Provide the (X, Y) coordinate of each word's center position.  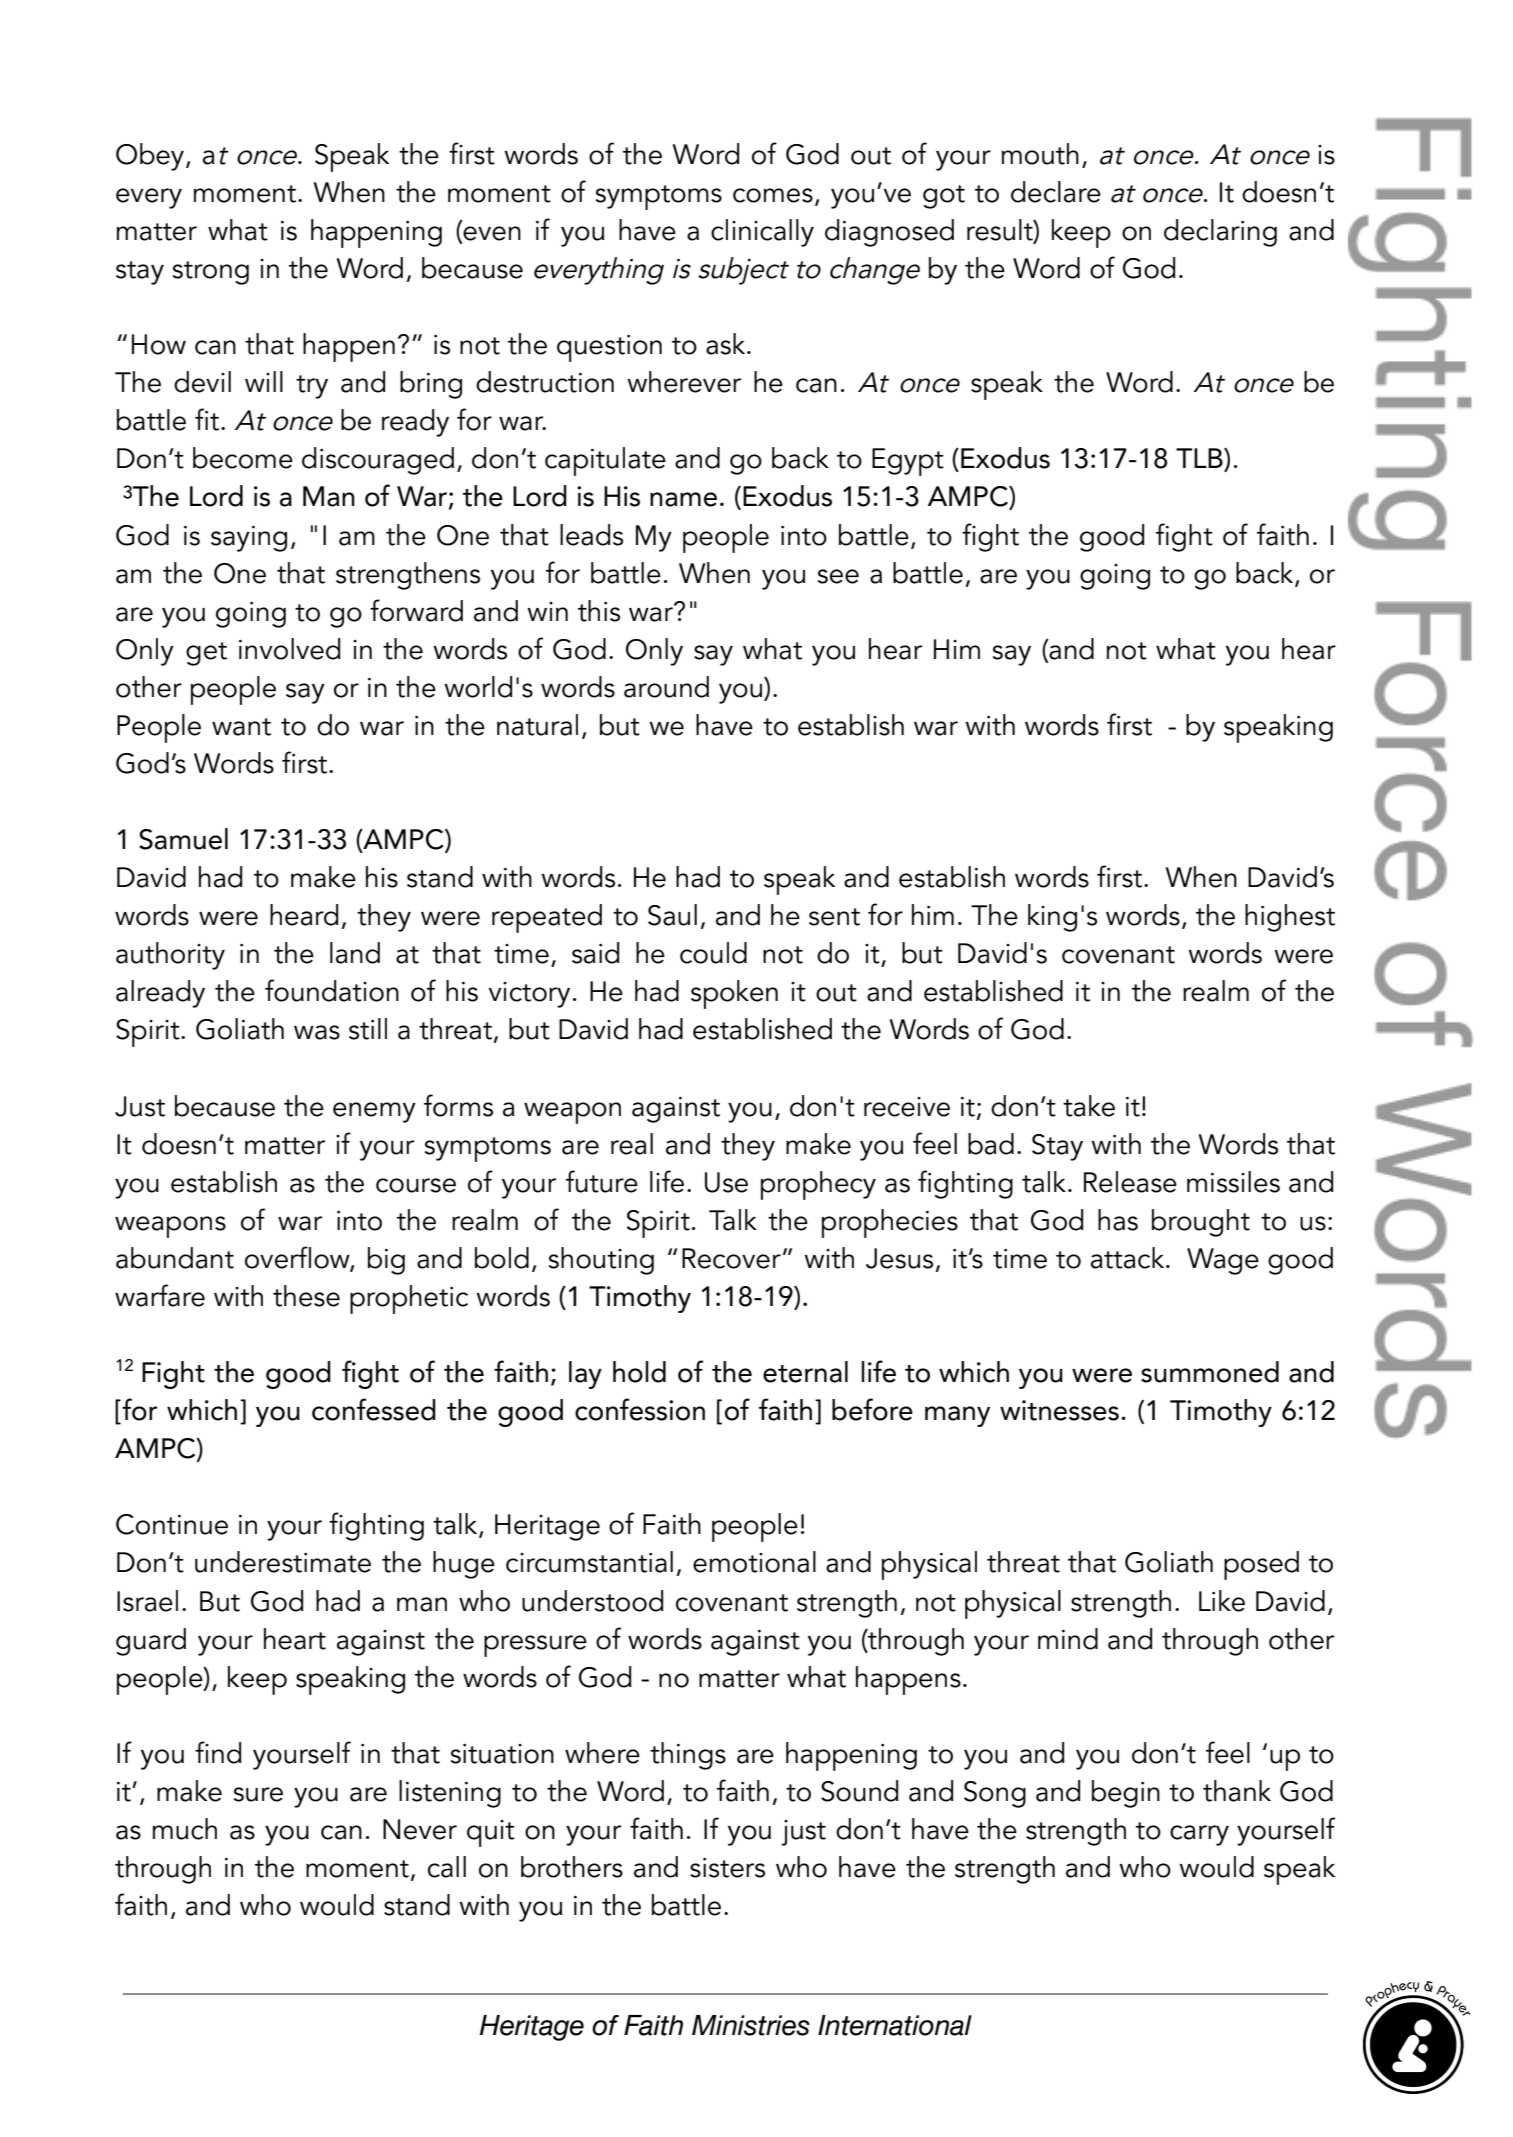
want (241, 727)
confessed (374, 1409)
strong (211, 273)
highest (1290, 918)
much (184, 1829)
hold (639, 1372)
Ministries (751, 2025)
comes (773, 195)
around (666, 687)
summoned (1210, 1372)
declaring (1220, 233)
